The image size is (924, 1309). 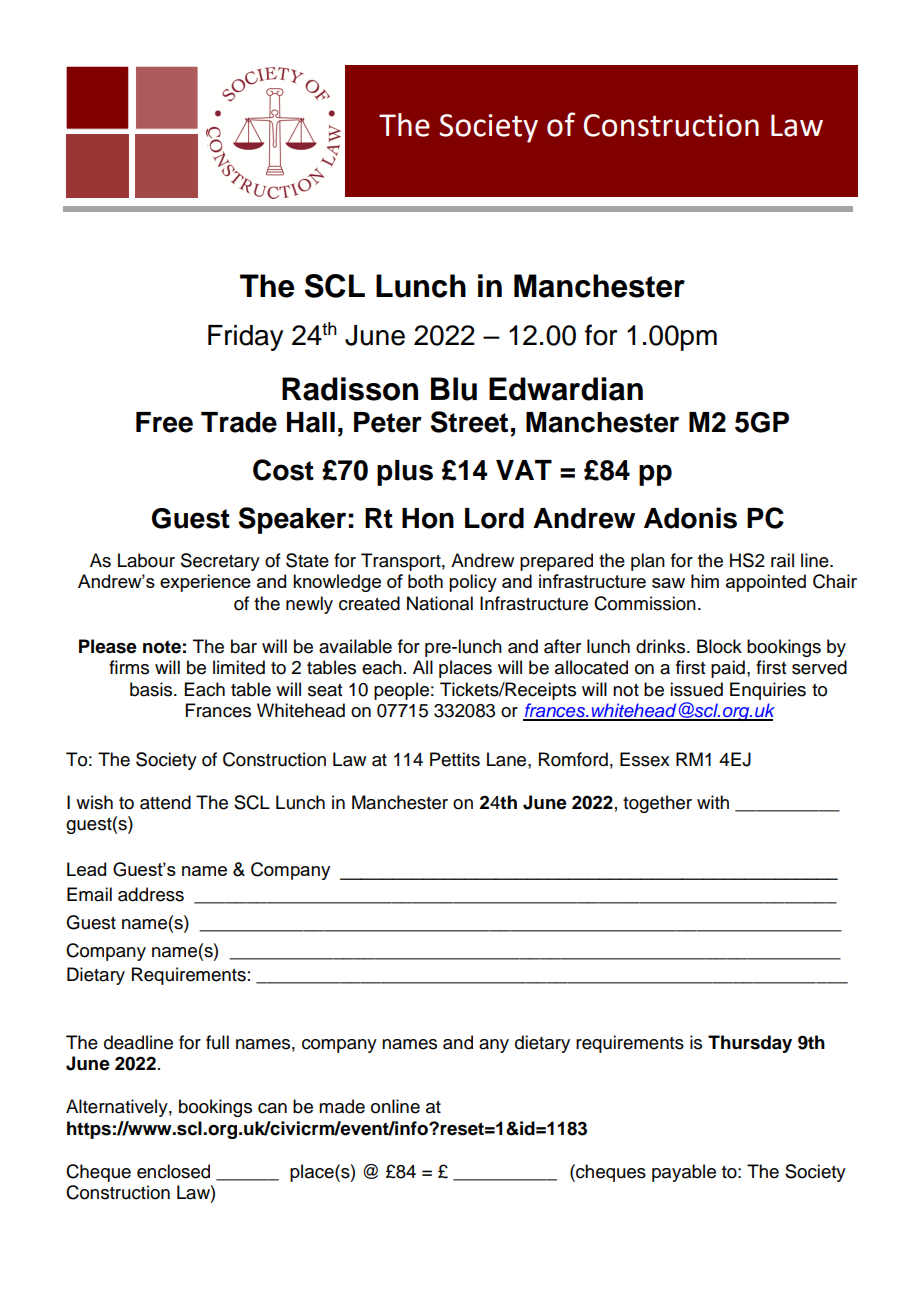 What do you see at coordinates (173, 1171) in the screenshot?
I see `enclosed` at bounding box center [173, 1171].
